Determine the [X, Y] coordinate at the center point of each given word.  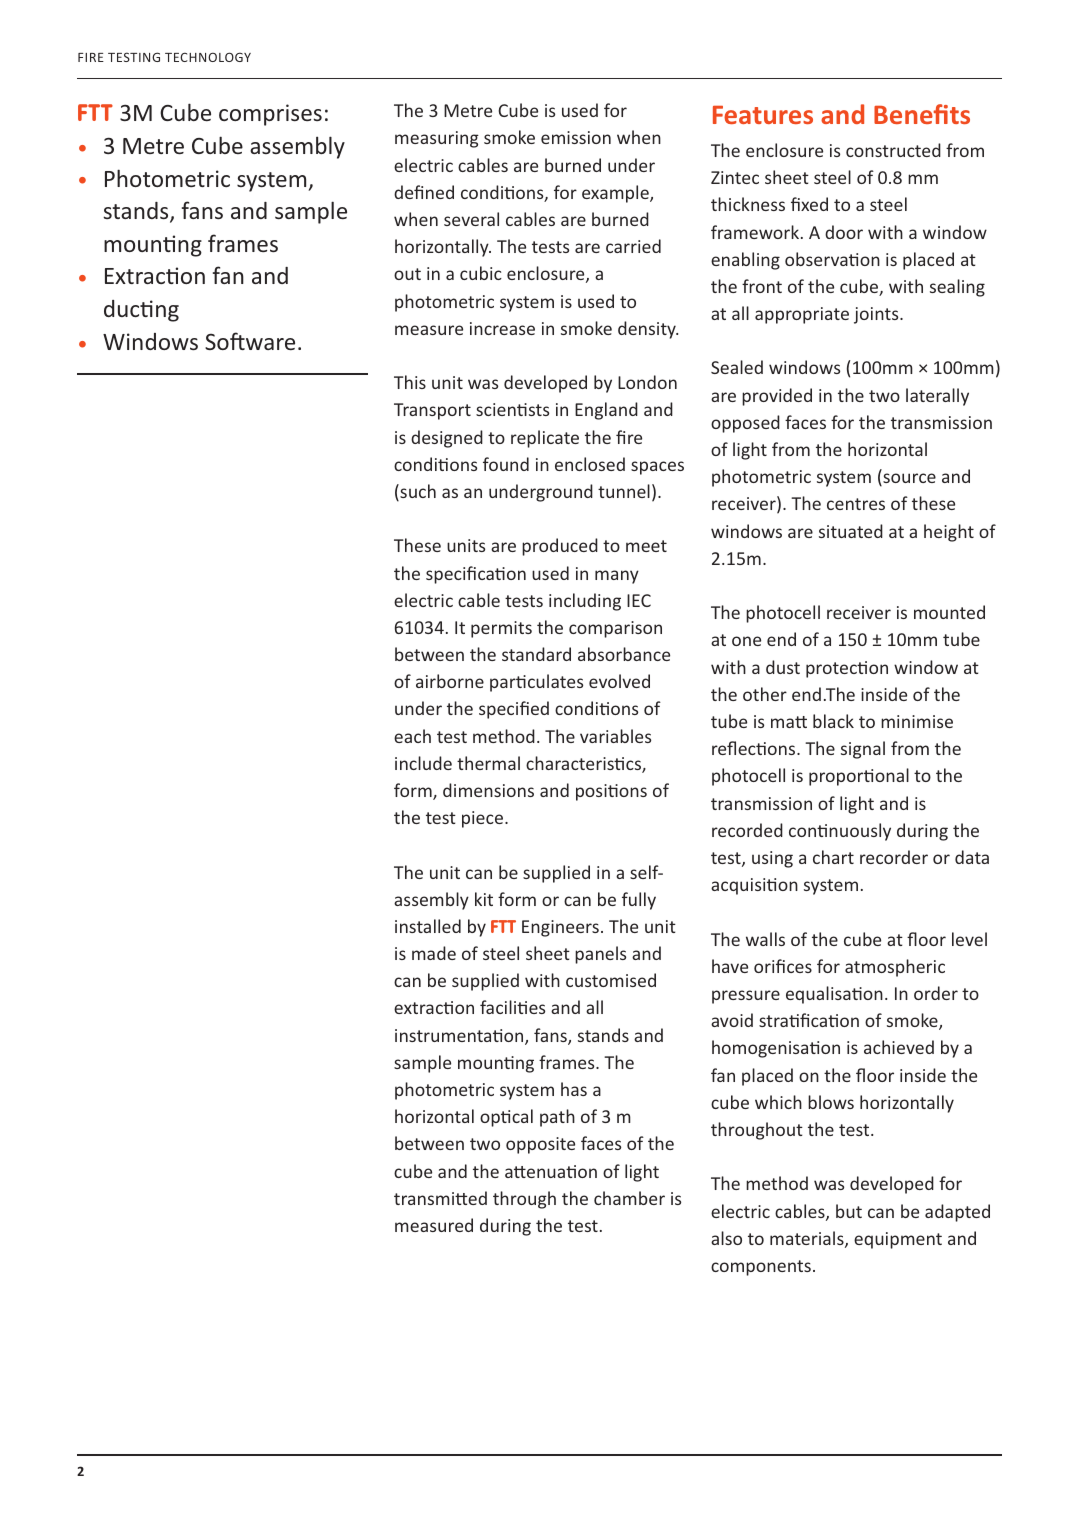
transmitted [440, 1198]
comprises [270, 115]
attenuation [551, 1171]
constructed [893, 150]
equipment [898, 1240]
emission [576, 137]
